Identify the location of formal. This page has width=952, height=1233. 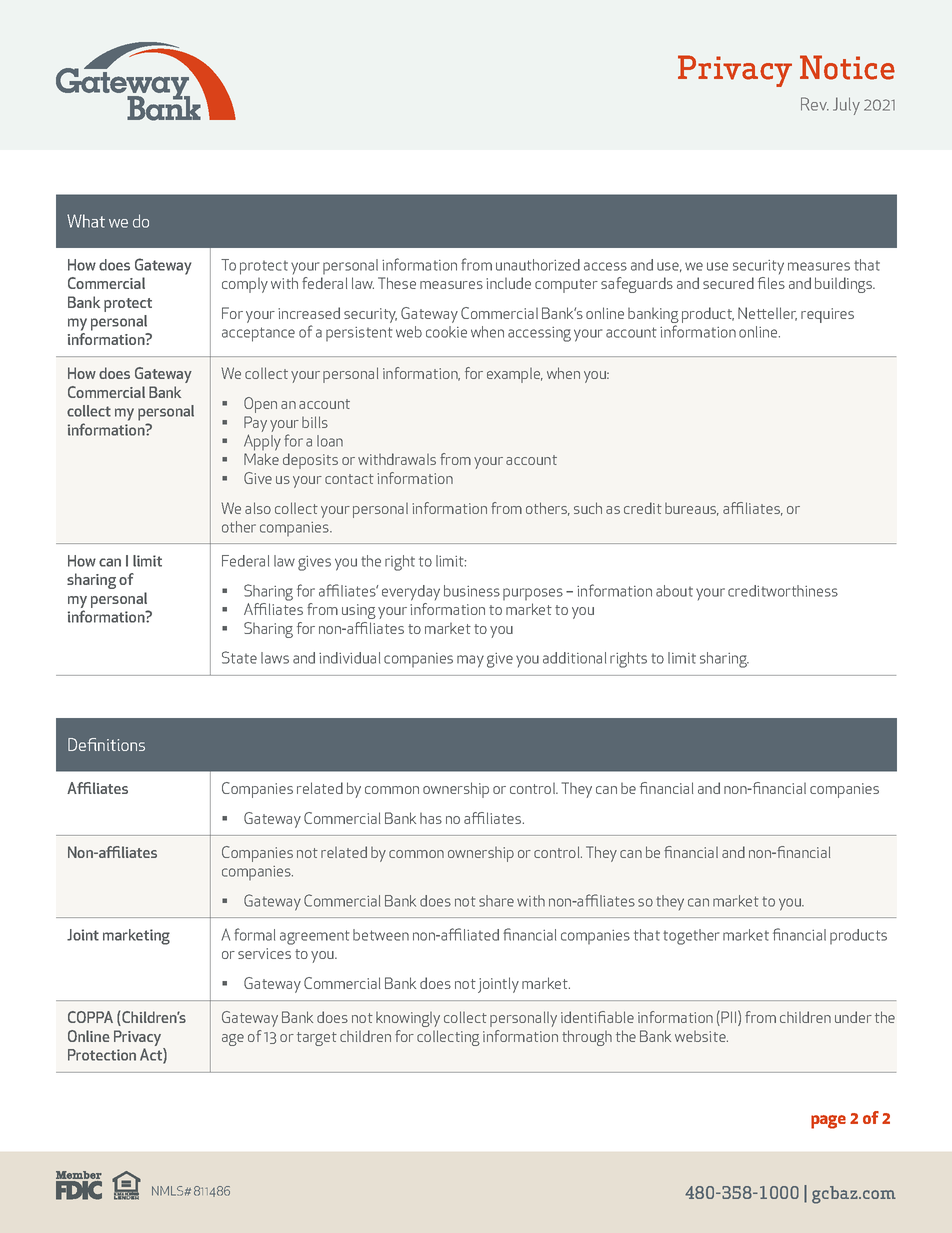
(254, 934).
